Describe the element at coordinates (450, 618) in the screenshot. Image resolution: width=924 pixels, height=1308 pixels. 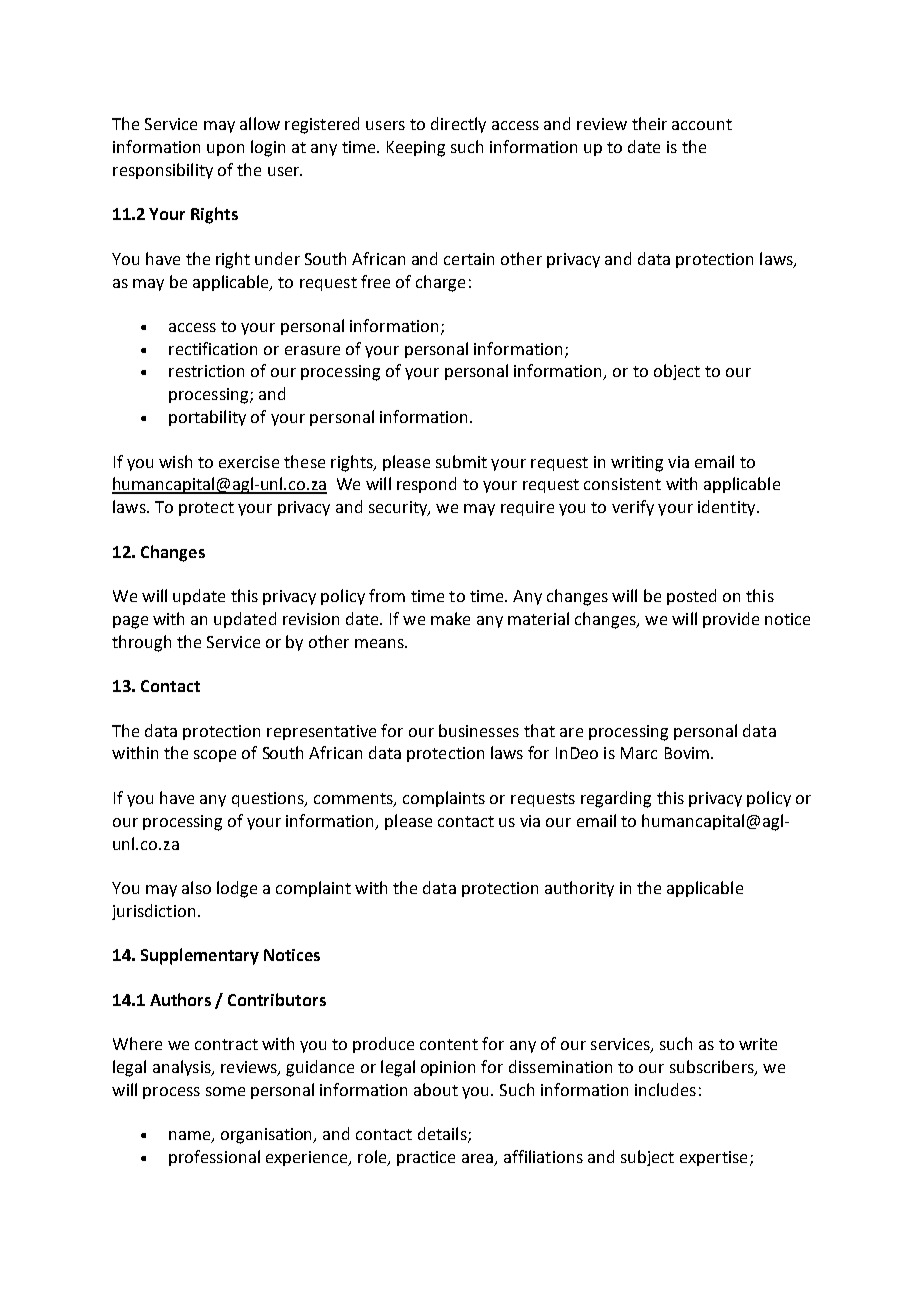
I see `make` at that location.
